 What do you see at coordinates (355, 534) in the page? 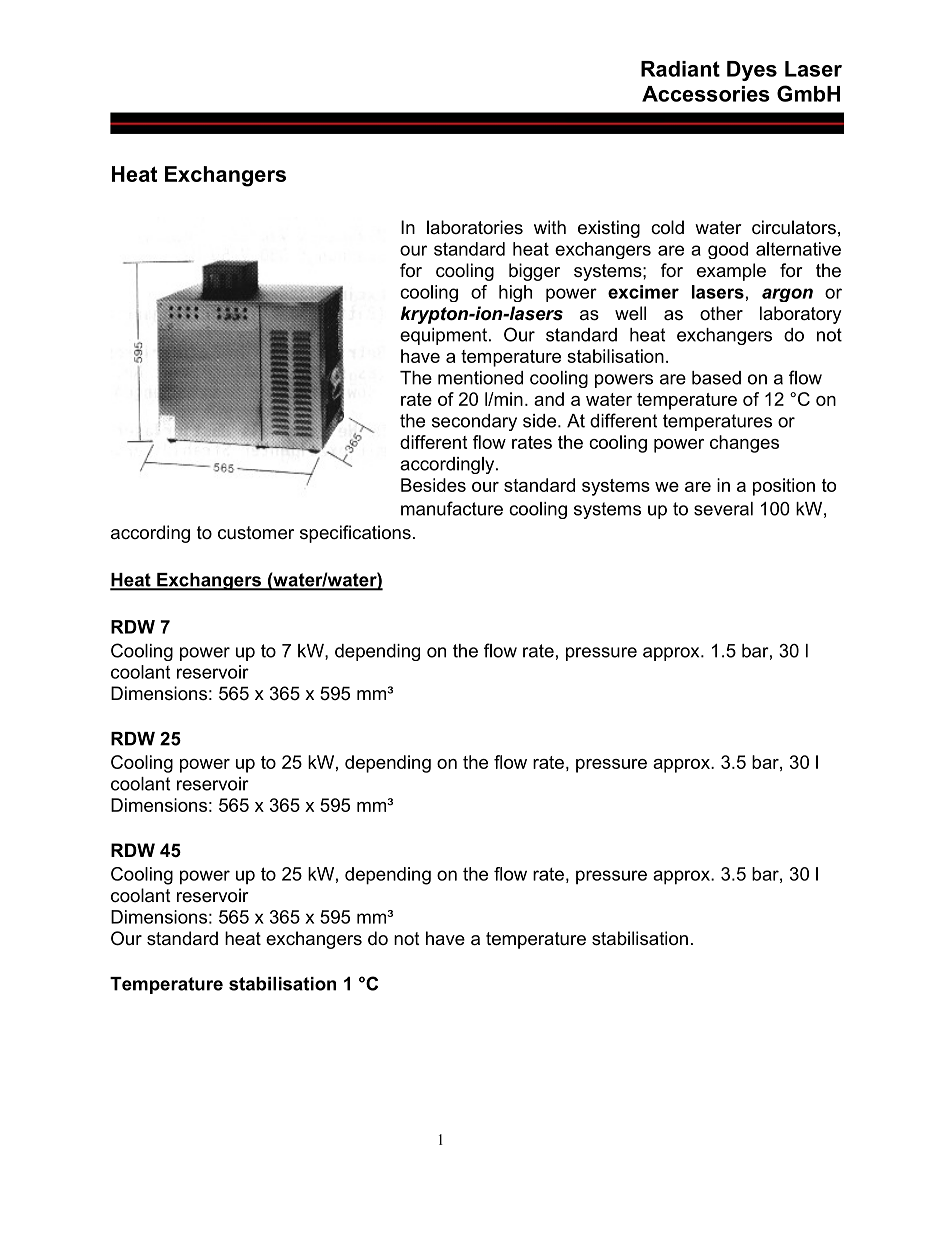
I see `specifications` at bounding box center [355, 534].
